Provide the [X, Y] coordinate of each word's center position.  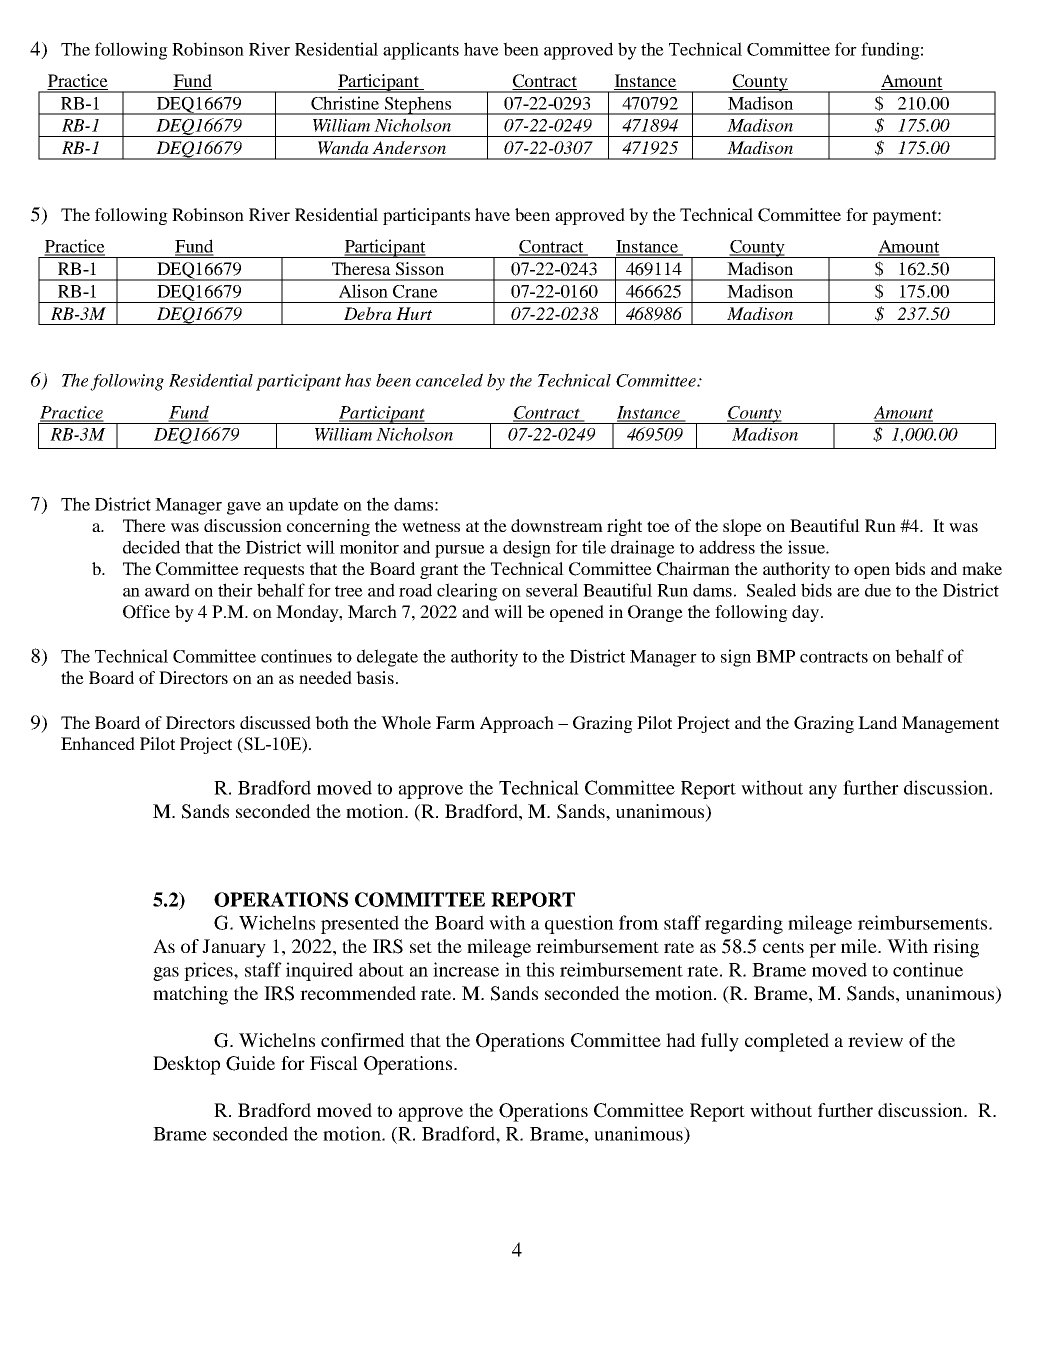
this [540, 969]
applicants [421, 51]
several [552, 590]
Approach [517, 724]
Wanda [343, 148]
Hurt [414, 313]
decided [151, 547]
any [823, 792]
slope [742, 527]
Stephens [418, 105]
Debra [368, 313]
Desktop [186, 1065]
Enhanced [98, 743]
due [878, 590]
